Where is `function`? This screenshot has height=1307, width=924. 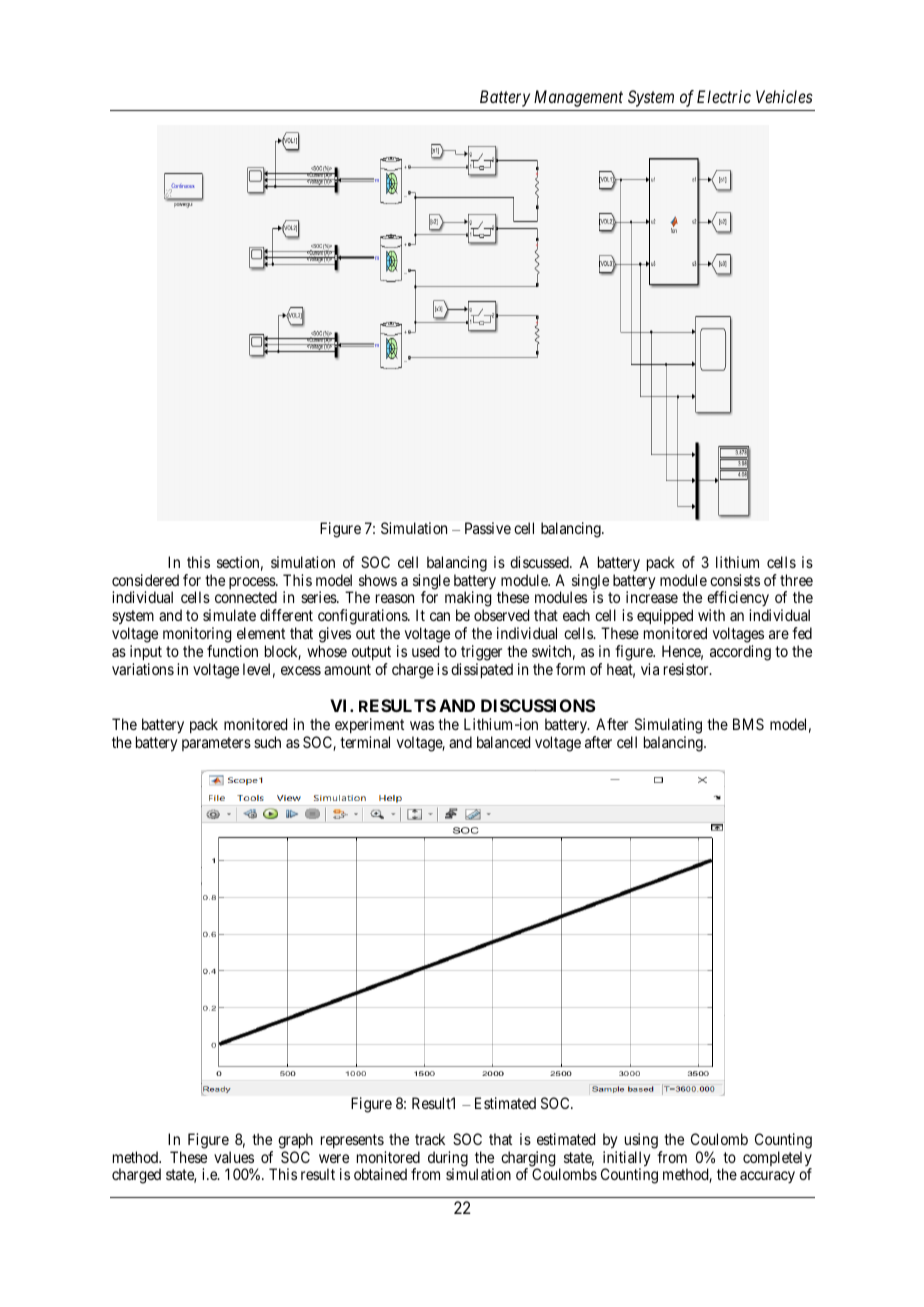
function is located at coordinates (232, 651).
